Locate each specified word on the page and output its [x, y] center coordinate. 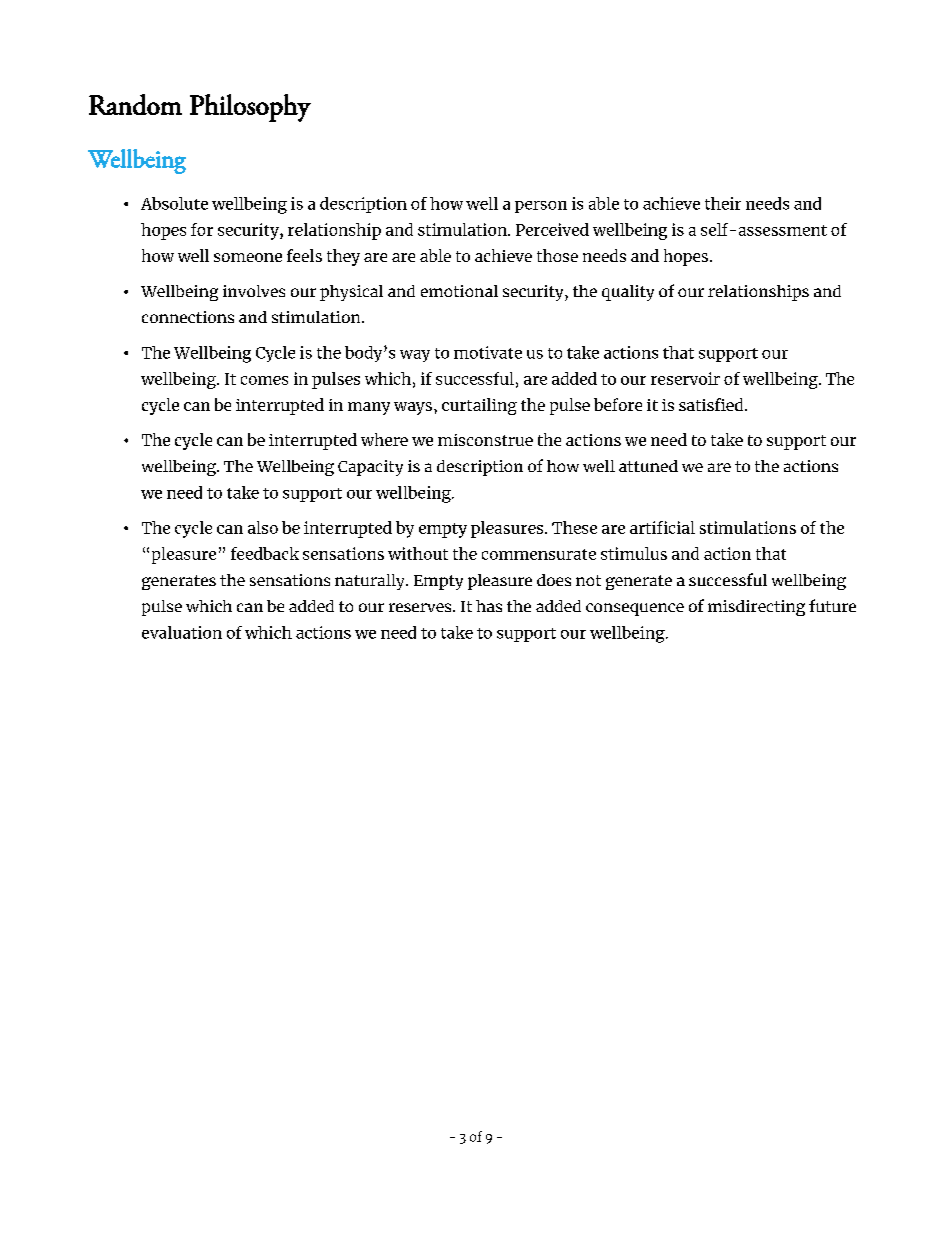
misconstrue [485, 440]
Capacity [370, 468]
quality [628, 293]
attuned [648, 466]
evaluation [182, 632]
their [723, 203]
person [541, 207]
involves [254, 291]
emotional [459, 291]
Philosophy [250, 108]
